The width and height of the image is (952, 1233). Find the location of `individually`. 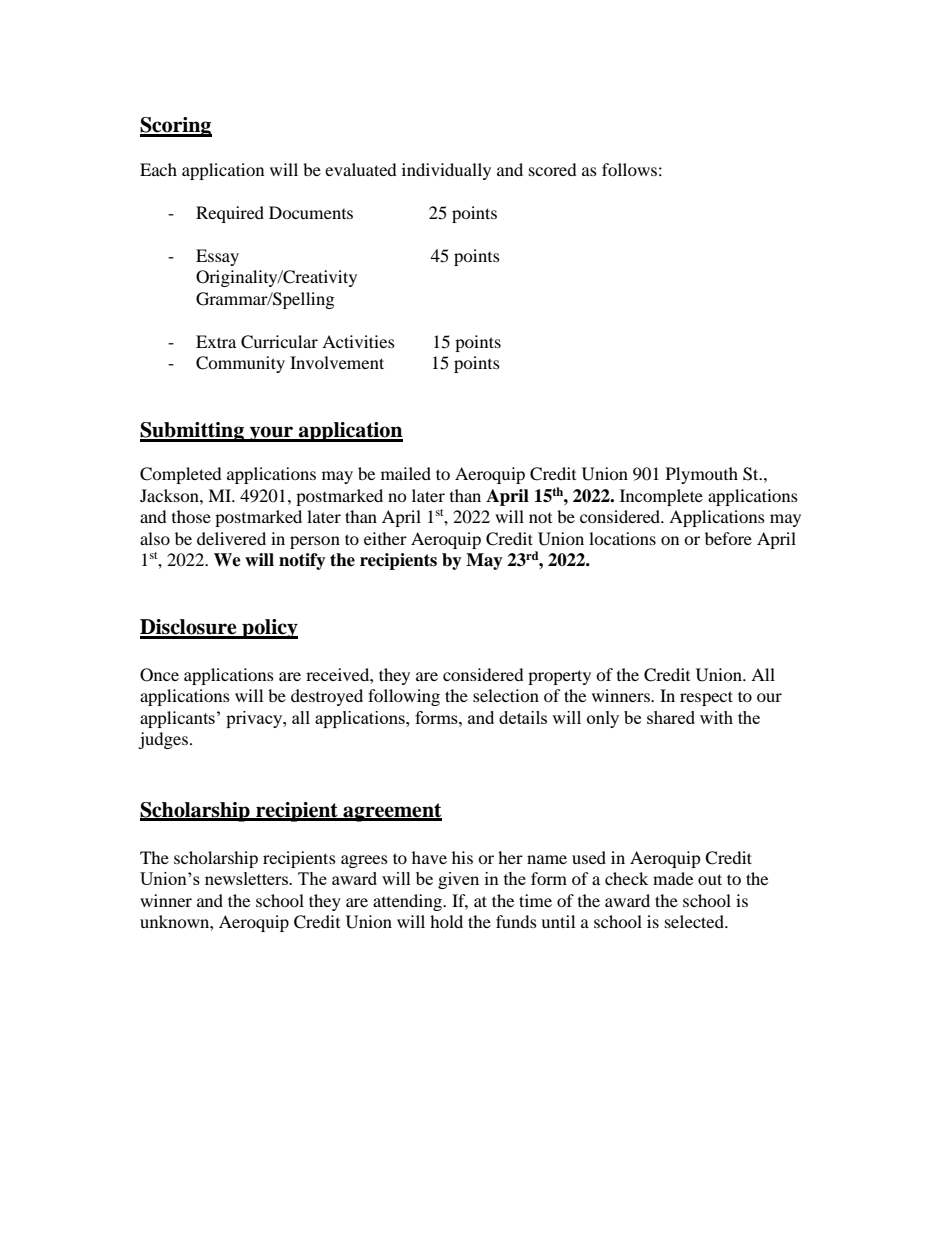

individually is located at coordinates (446, 171).
